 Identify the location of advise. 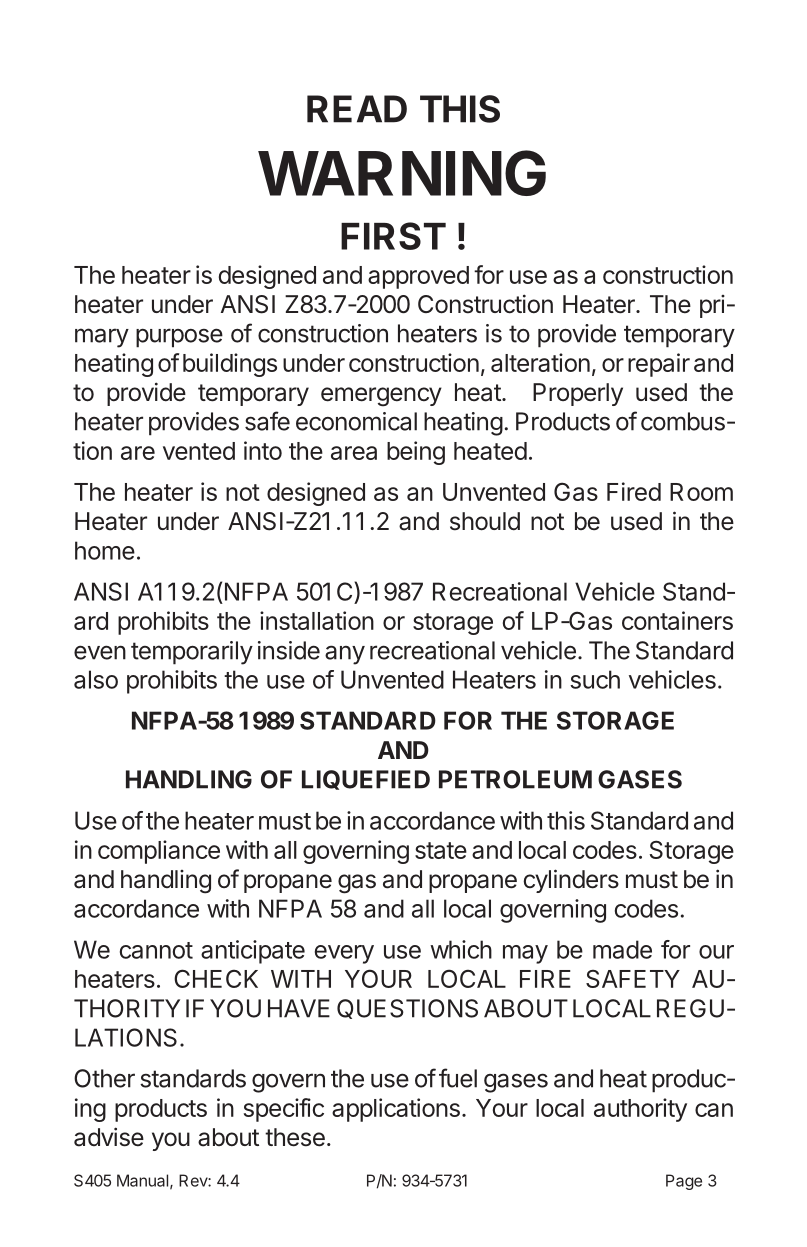
(109, 1137).
